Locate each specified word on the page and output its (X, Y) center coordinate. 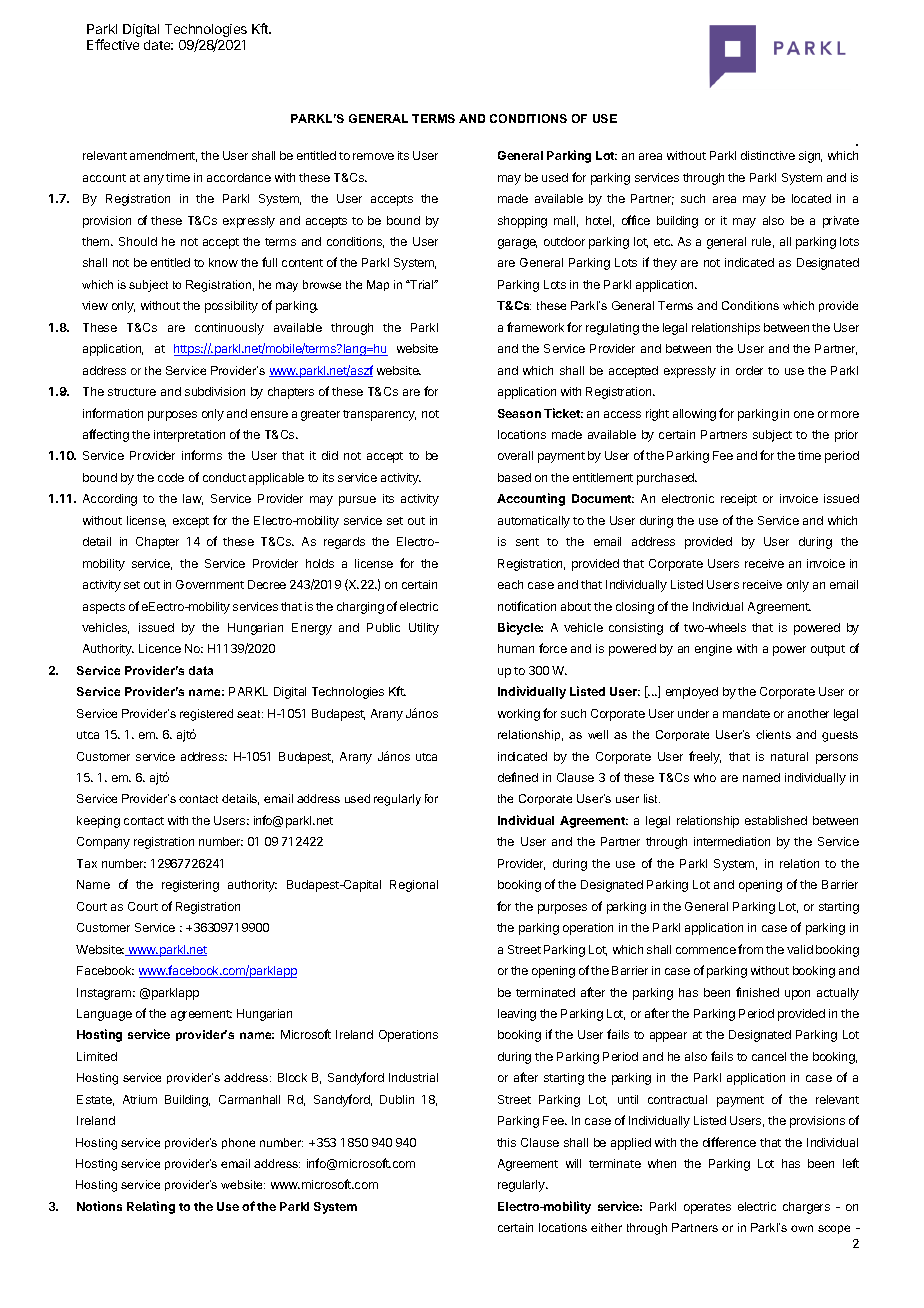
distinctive (768, 155)
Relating (151, 1207)
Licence (160, 648)
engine (713, 650)
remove (373, 156)
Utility (424, 629)
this (506, 1142)
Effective (113, 44)
